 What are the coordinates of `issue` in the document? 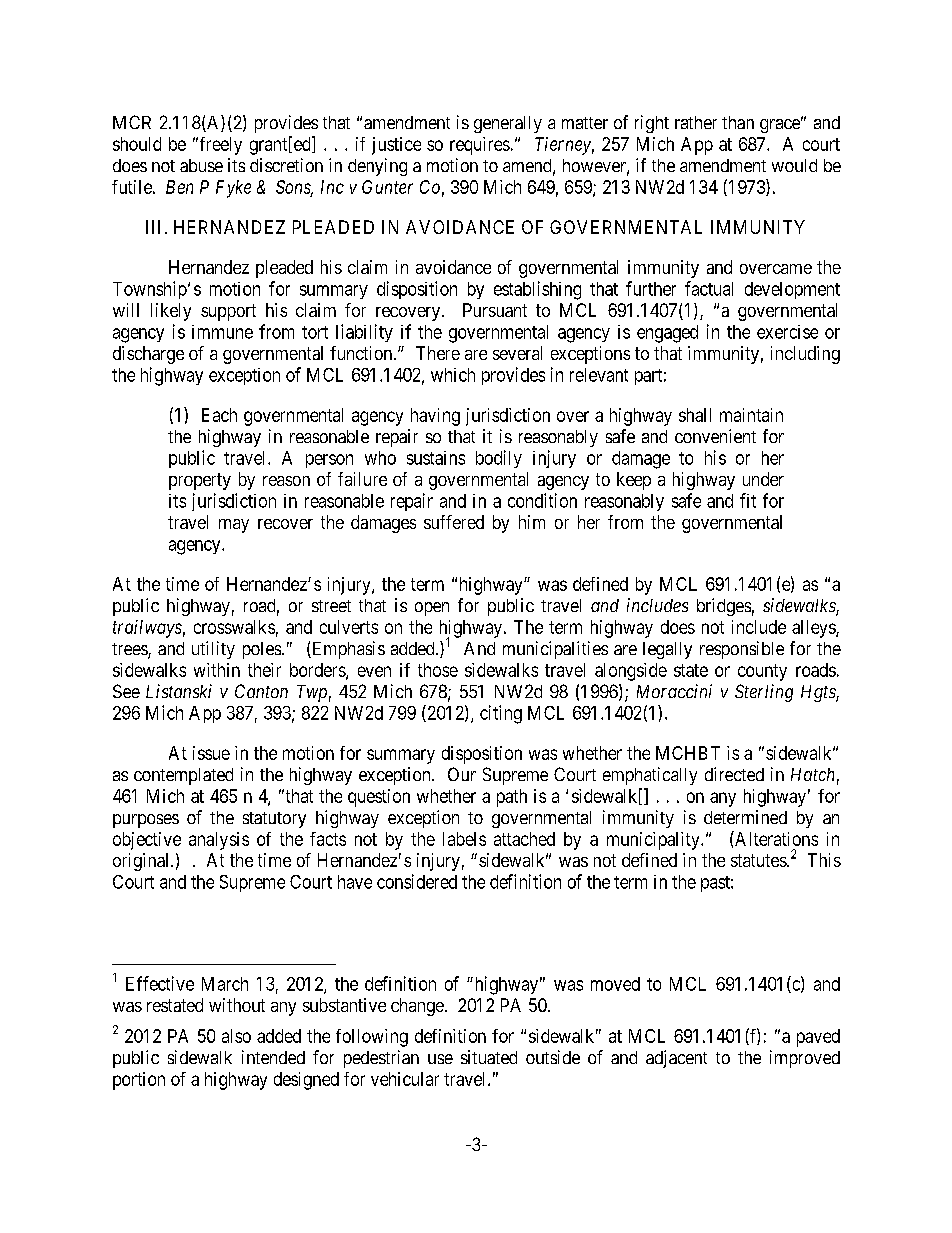 It's located at (211, 753).
